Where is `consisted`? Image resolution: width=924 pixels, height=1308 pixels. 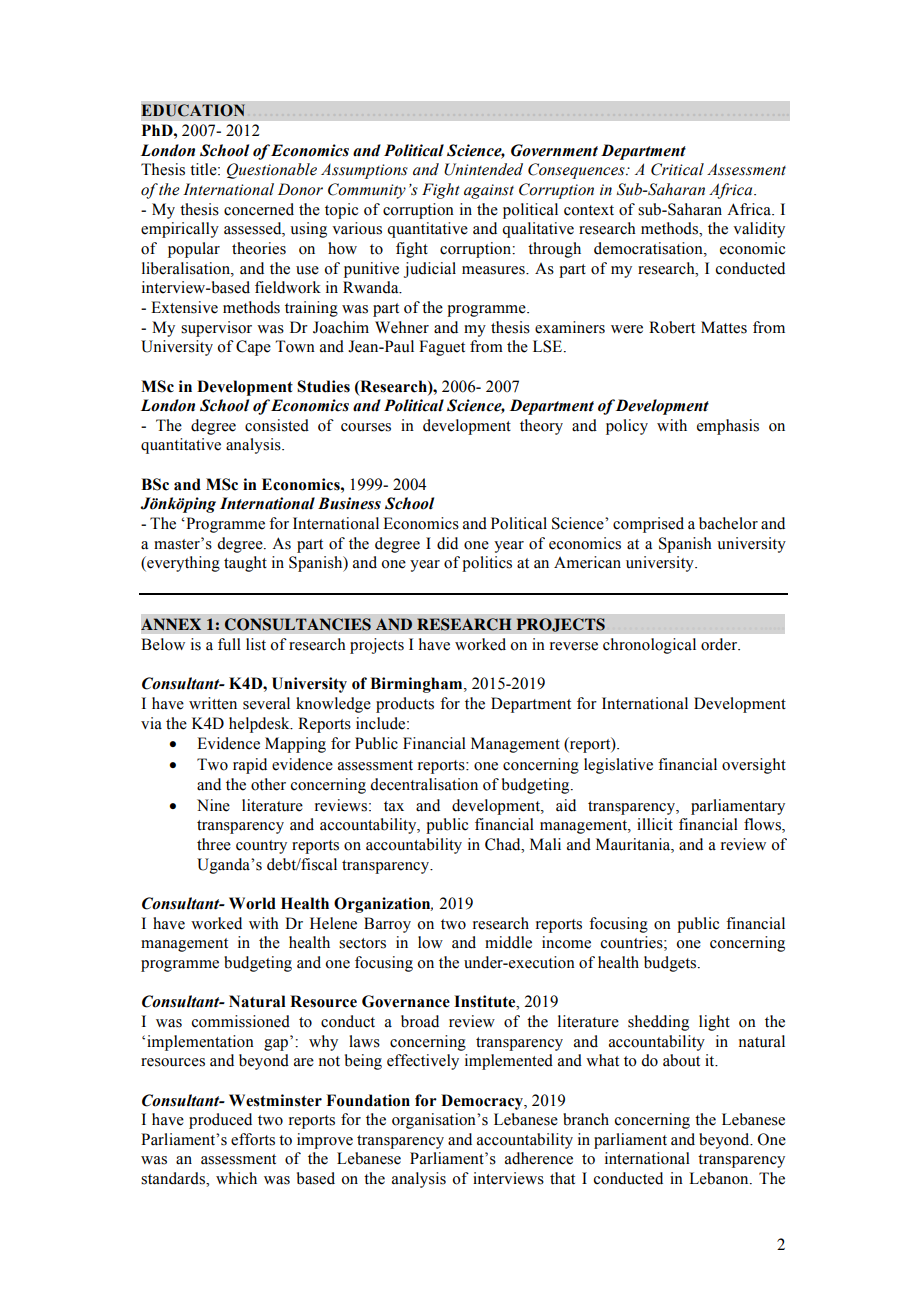 consisted is located at coordinates (277, 425).
